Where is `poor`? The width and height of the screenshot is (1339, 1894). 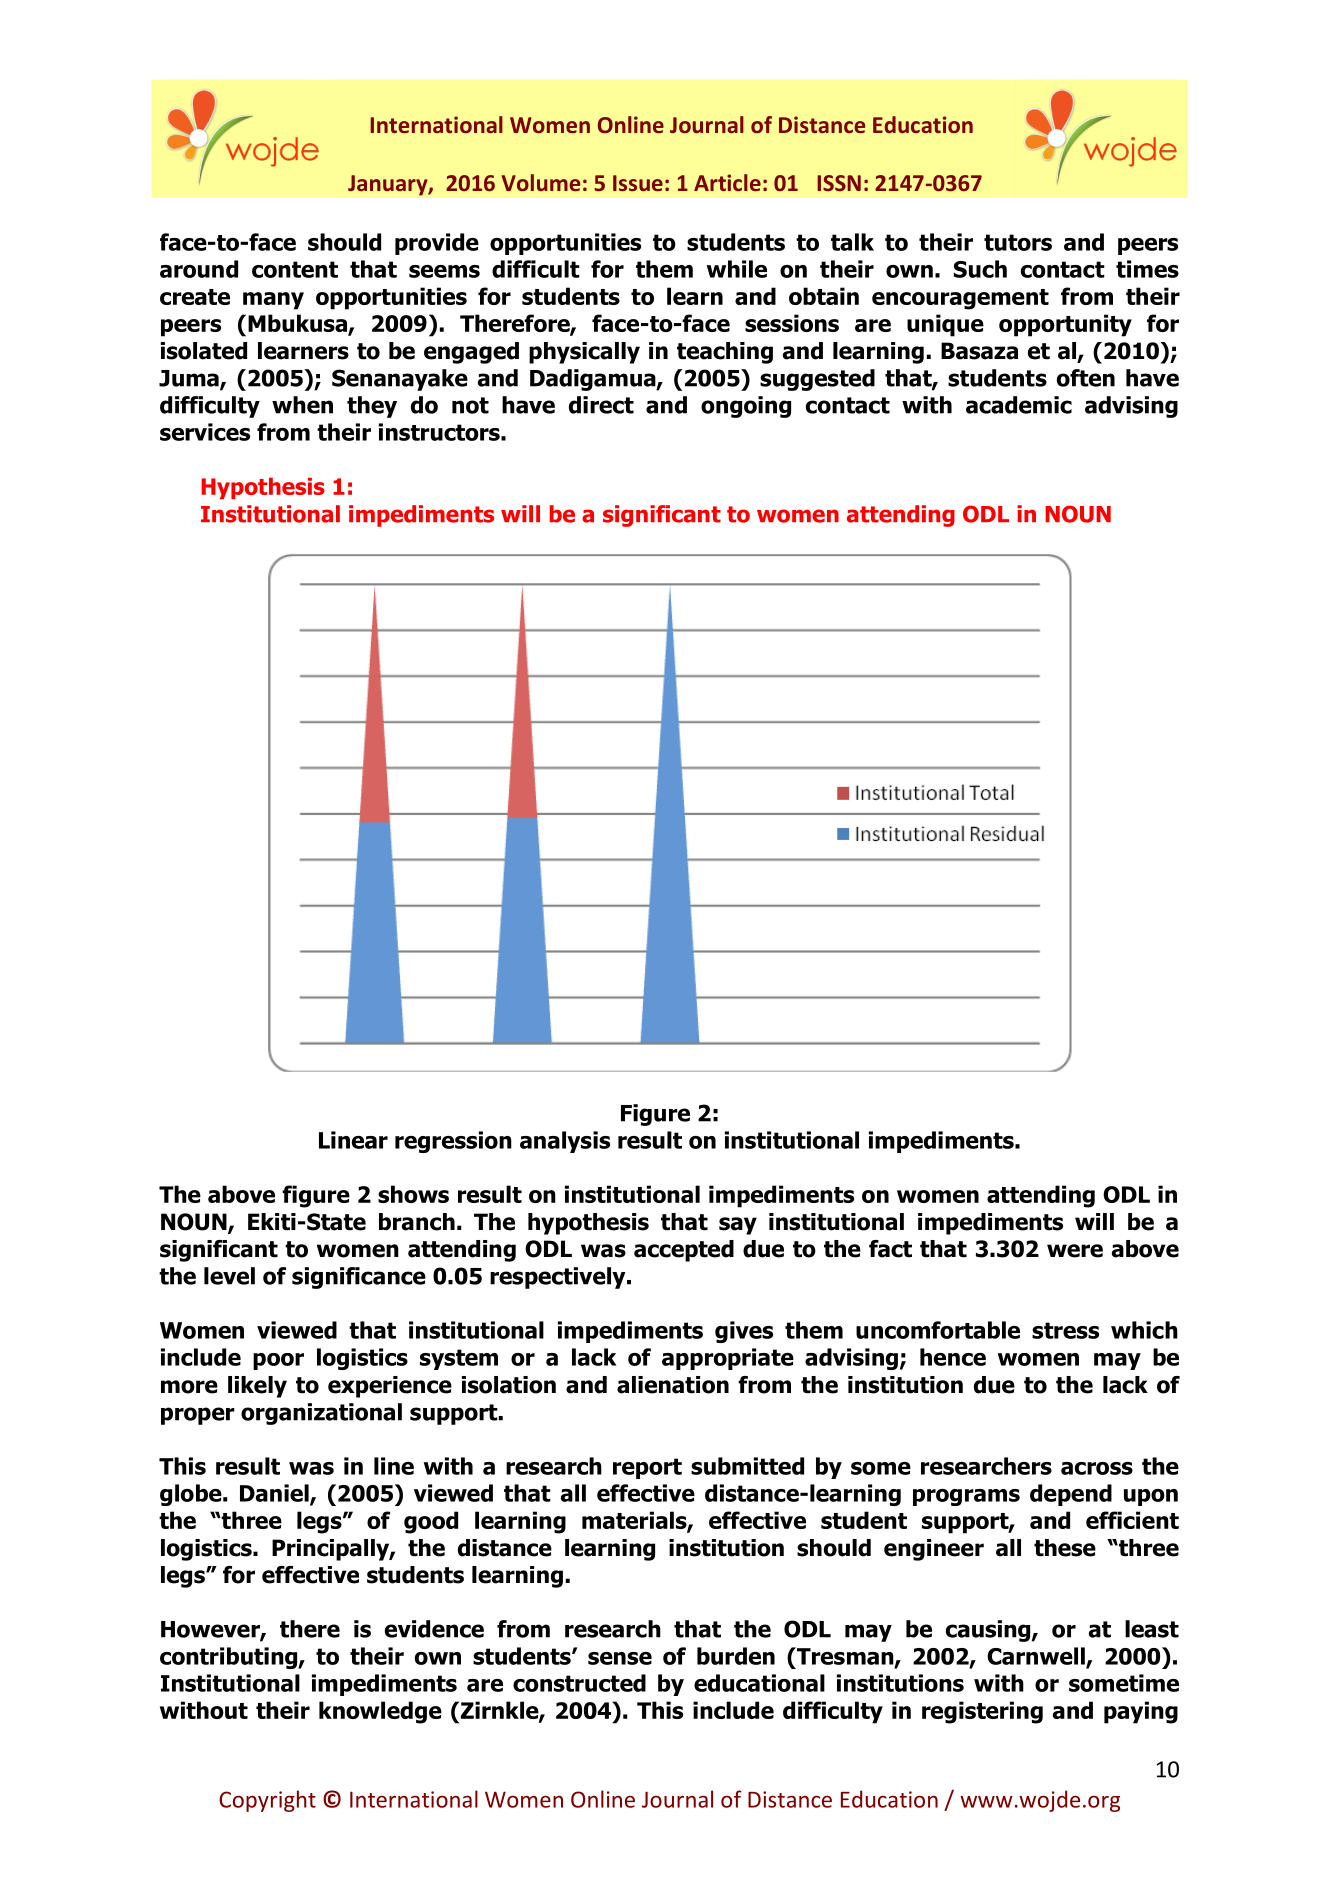
poor is located at coordinates (278, 1361).
